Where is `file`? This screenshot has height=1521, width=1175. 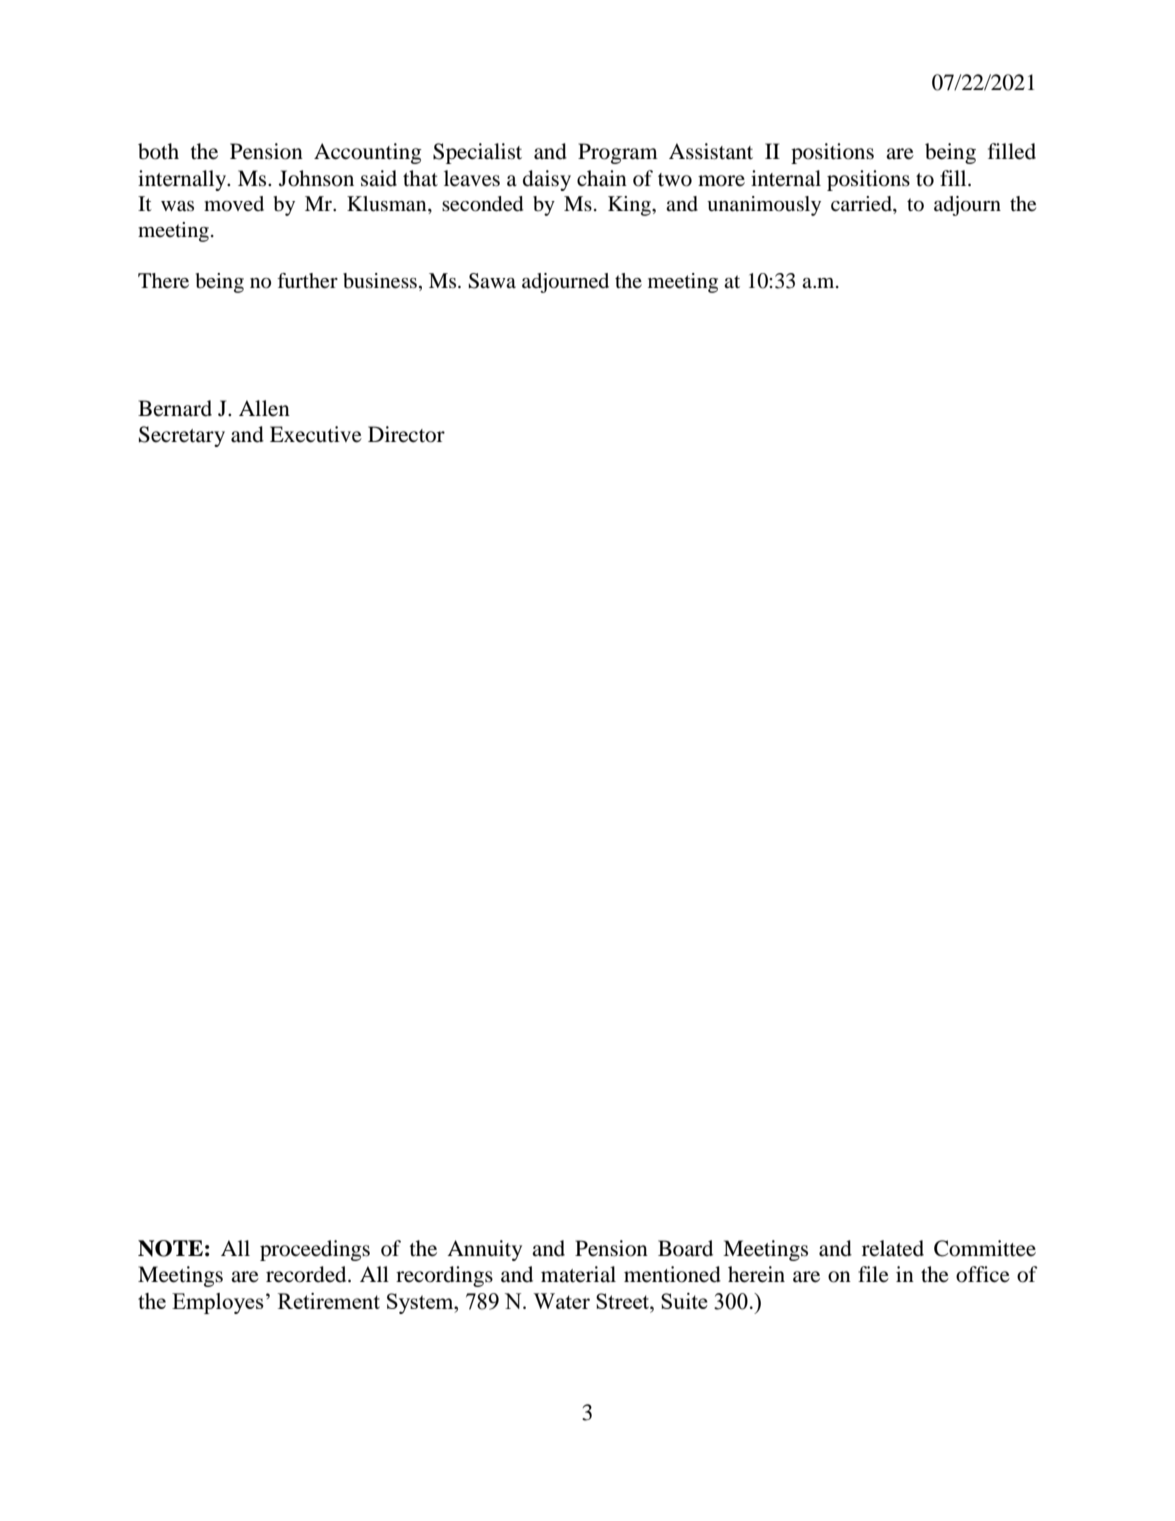
file is located at coordinates (873, 1274).
